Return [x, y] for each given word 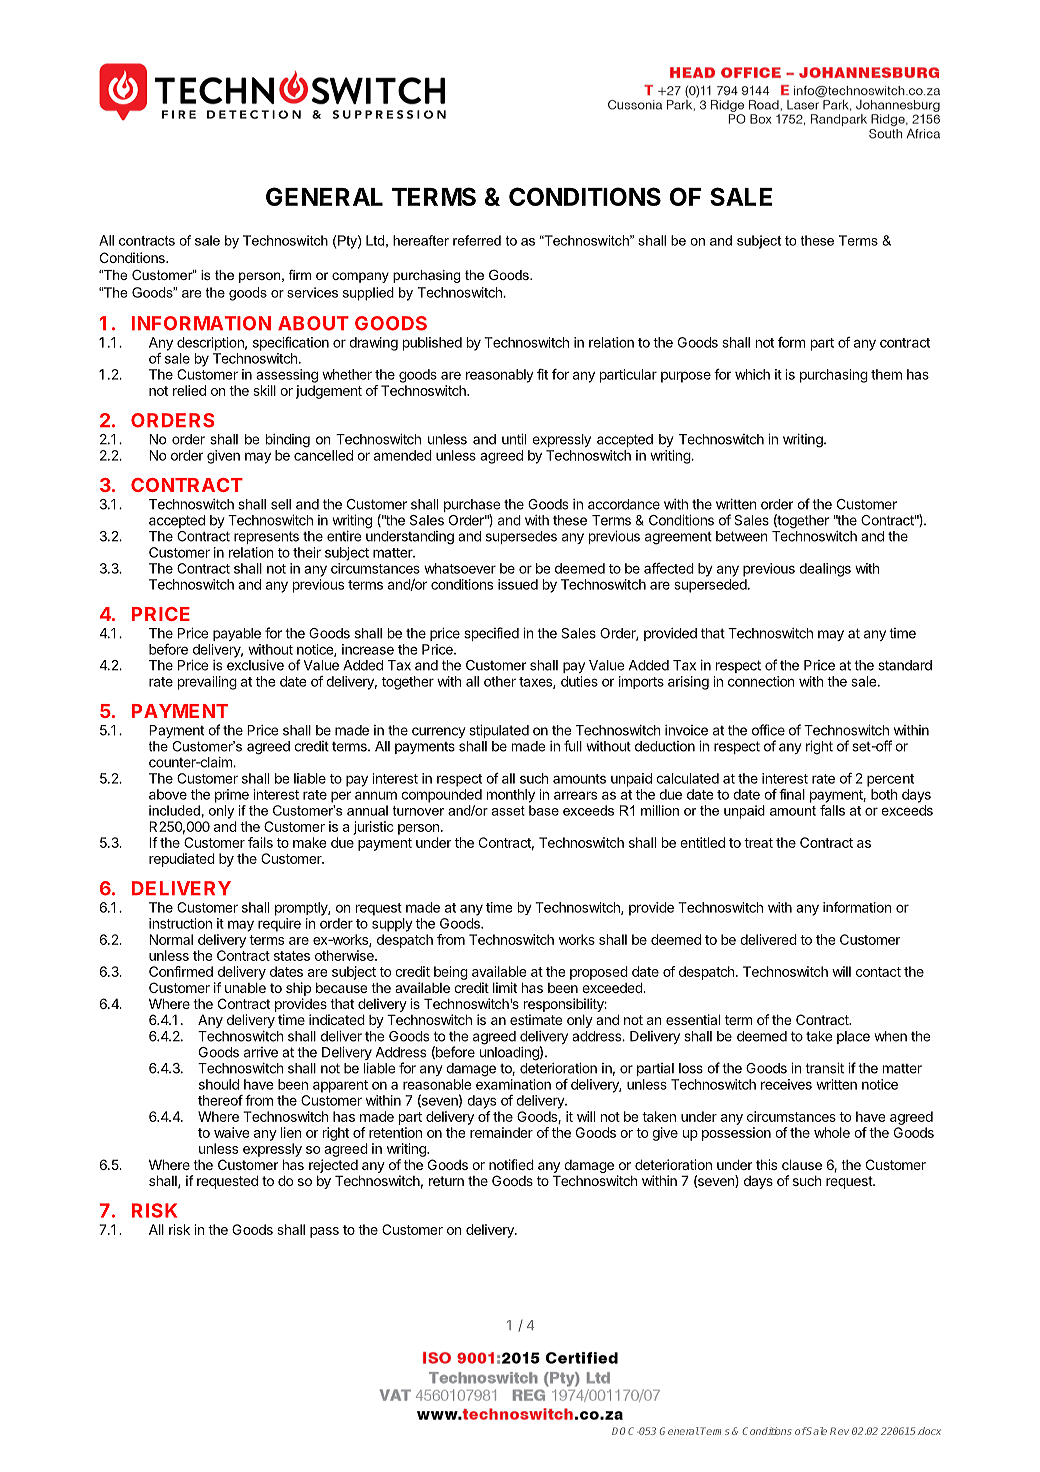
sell [281, 504]
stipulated [499, 731]
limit [505, 987]
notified [511, 1164]
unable [245, 987]
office [768, 730]
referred [477, 240]
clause [802, 1164]
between [742, 536]
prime [232, 796]
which [752, 374]
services [312, 292]
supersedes [521, 537]
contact [878, 972]
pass [324, 1232]
